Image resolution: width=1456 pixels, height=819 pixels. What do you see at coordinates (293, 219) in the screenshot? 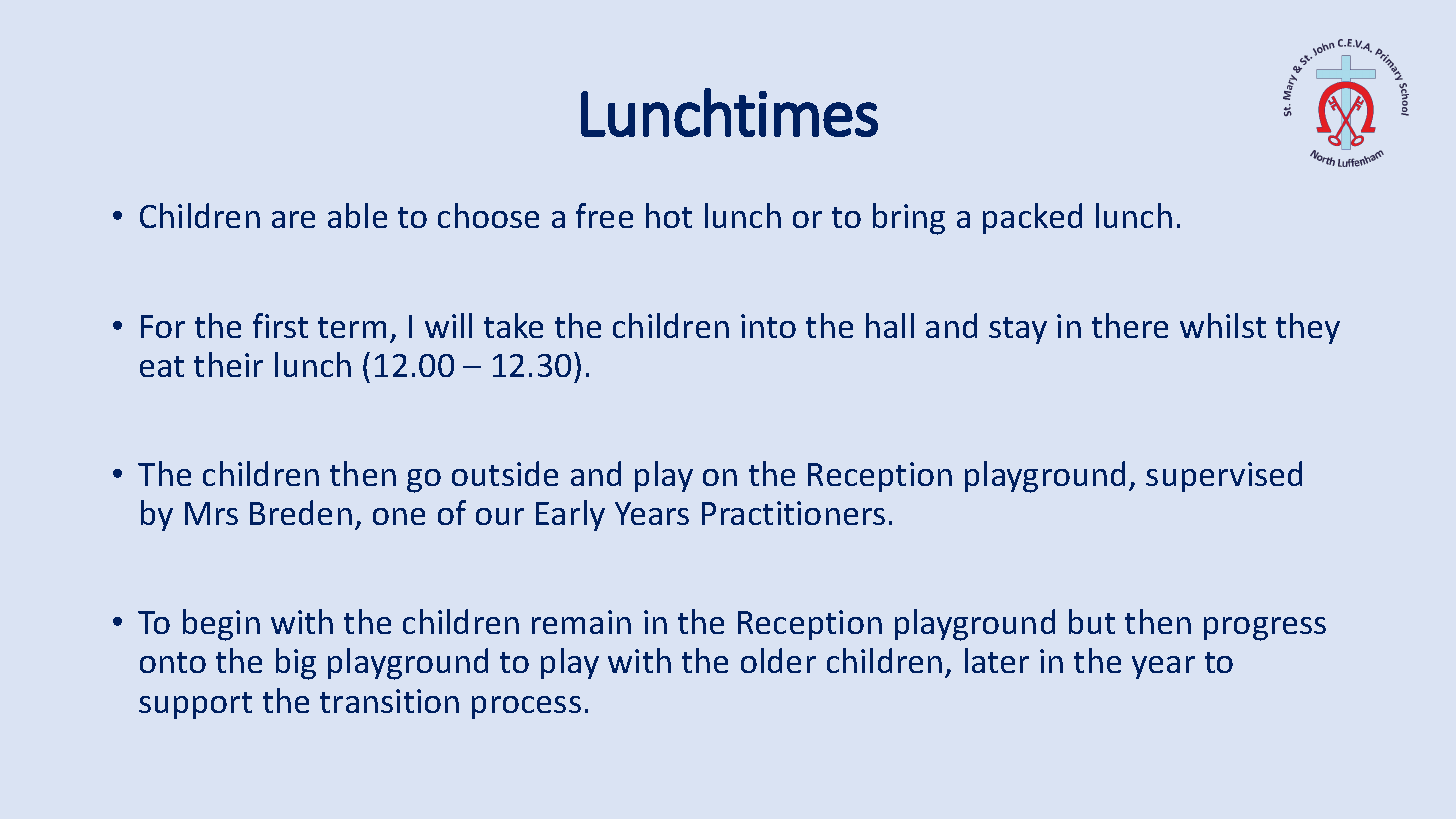
I see `are` at bounding box center [293, 219].
